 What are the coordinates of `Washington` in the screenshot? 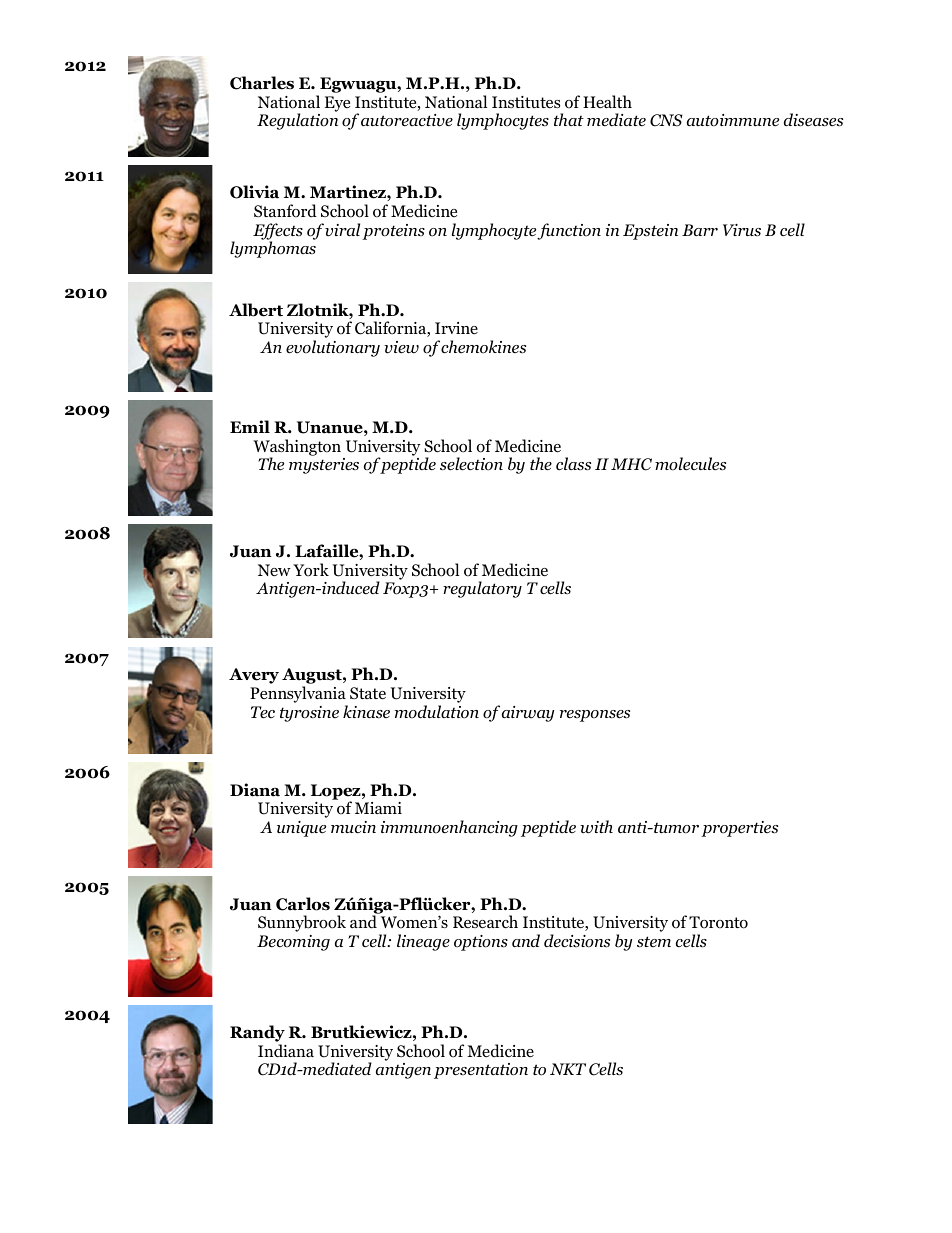 It's located at (297, 448).
